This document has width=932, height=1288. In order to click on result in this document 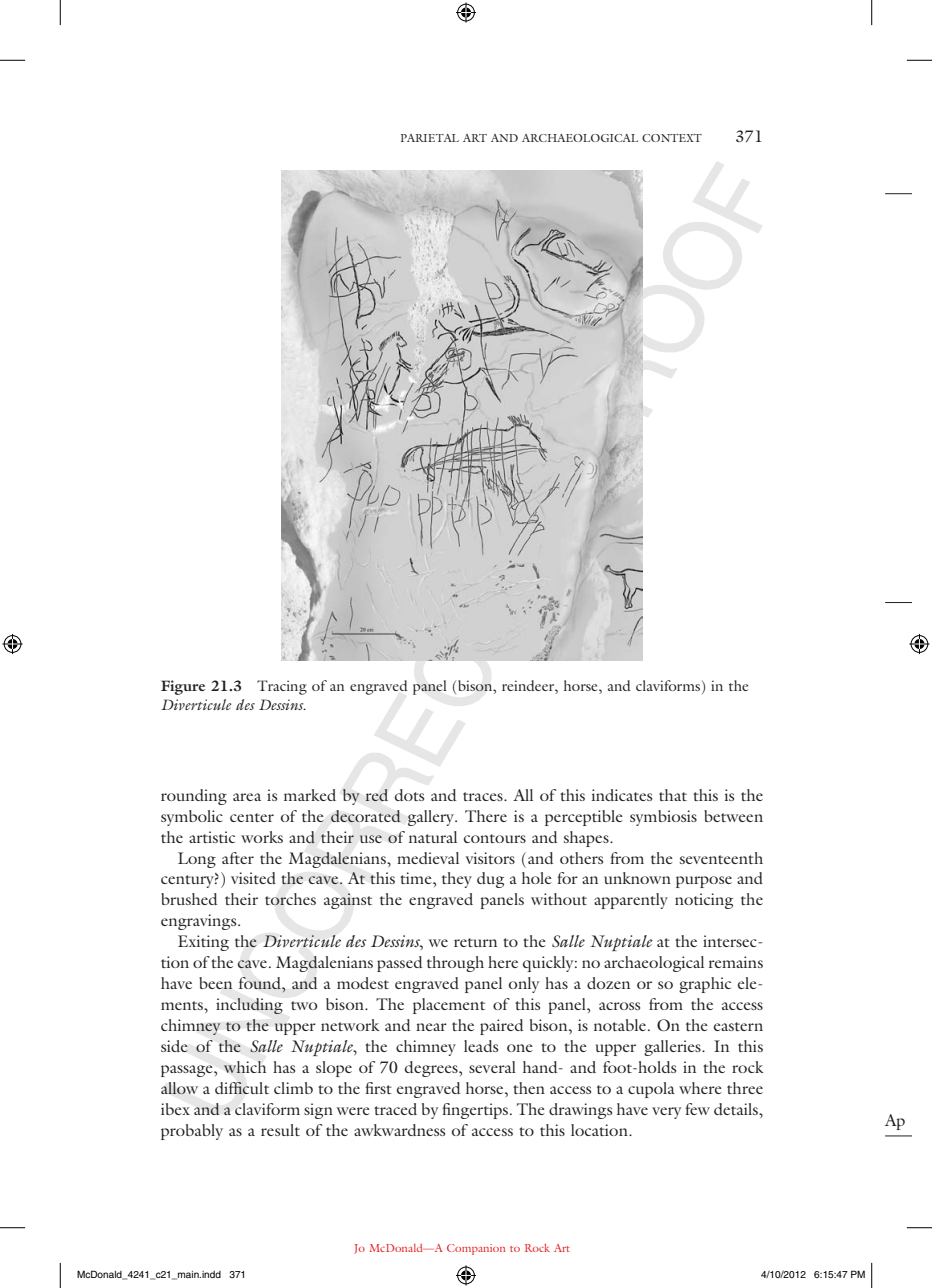, I will do `click(280, 1130)`.
